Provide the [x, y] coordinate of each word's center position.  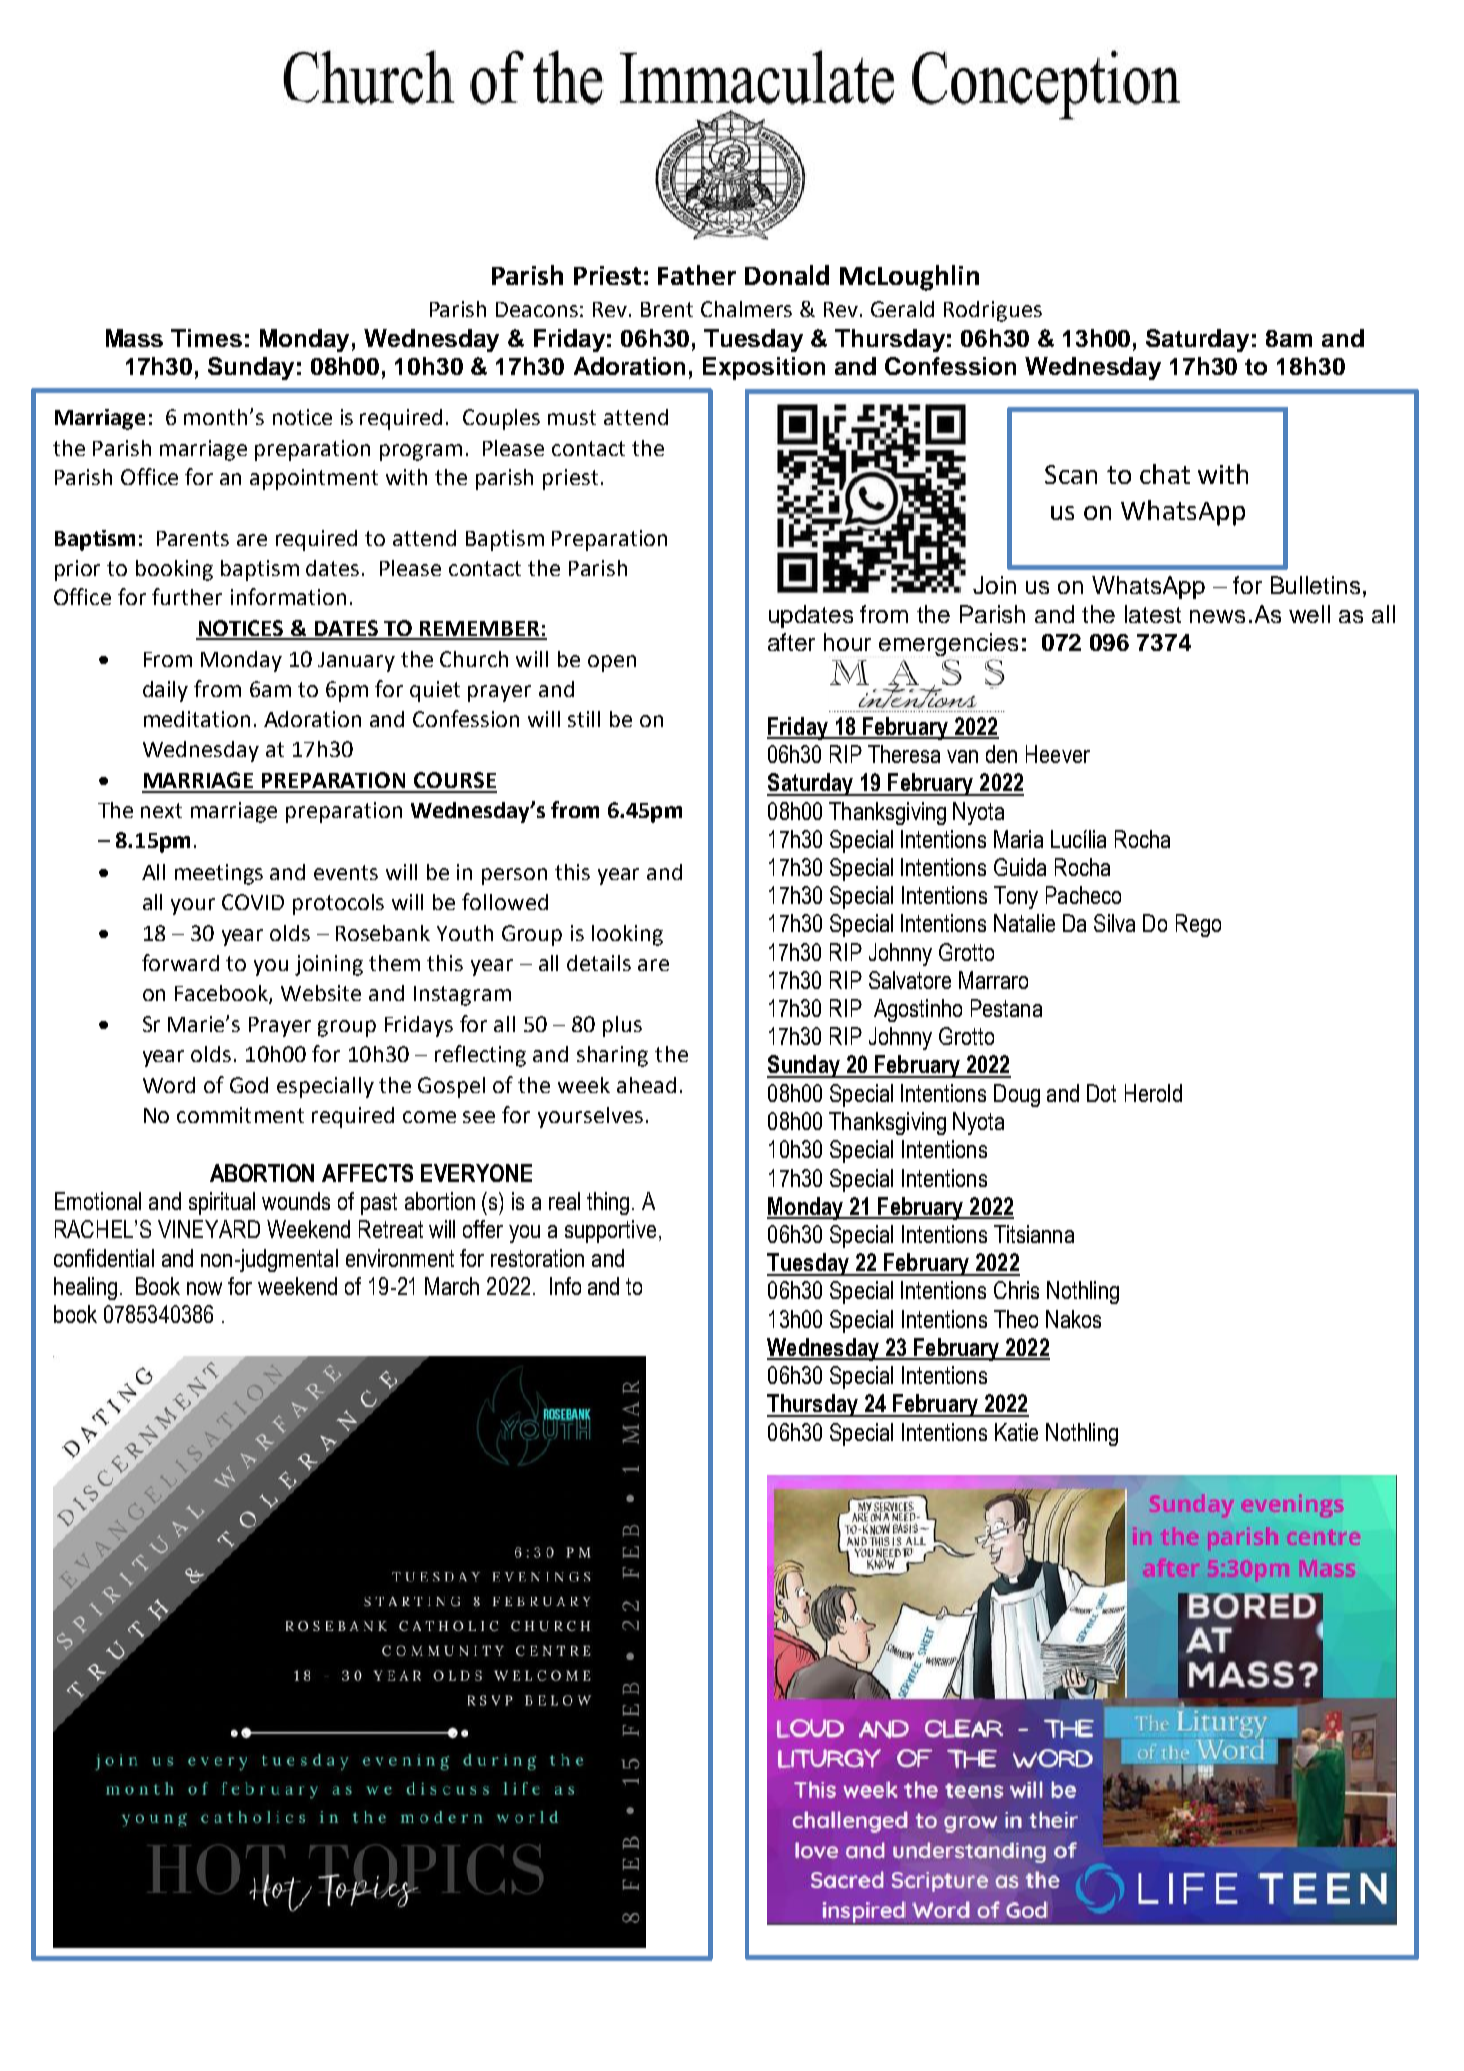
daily [165, 691]
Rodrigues [993, 311]
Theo [1016, 1319]
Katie [1016, 1432]
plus [622, 1026]
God [249, 1085]
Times [206, 338]
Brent [667, 309]
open [612, 663]
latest [1153, 614]
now [204, 1288]
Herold [1153, 1093]
